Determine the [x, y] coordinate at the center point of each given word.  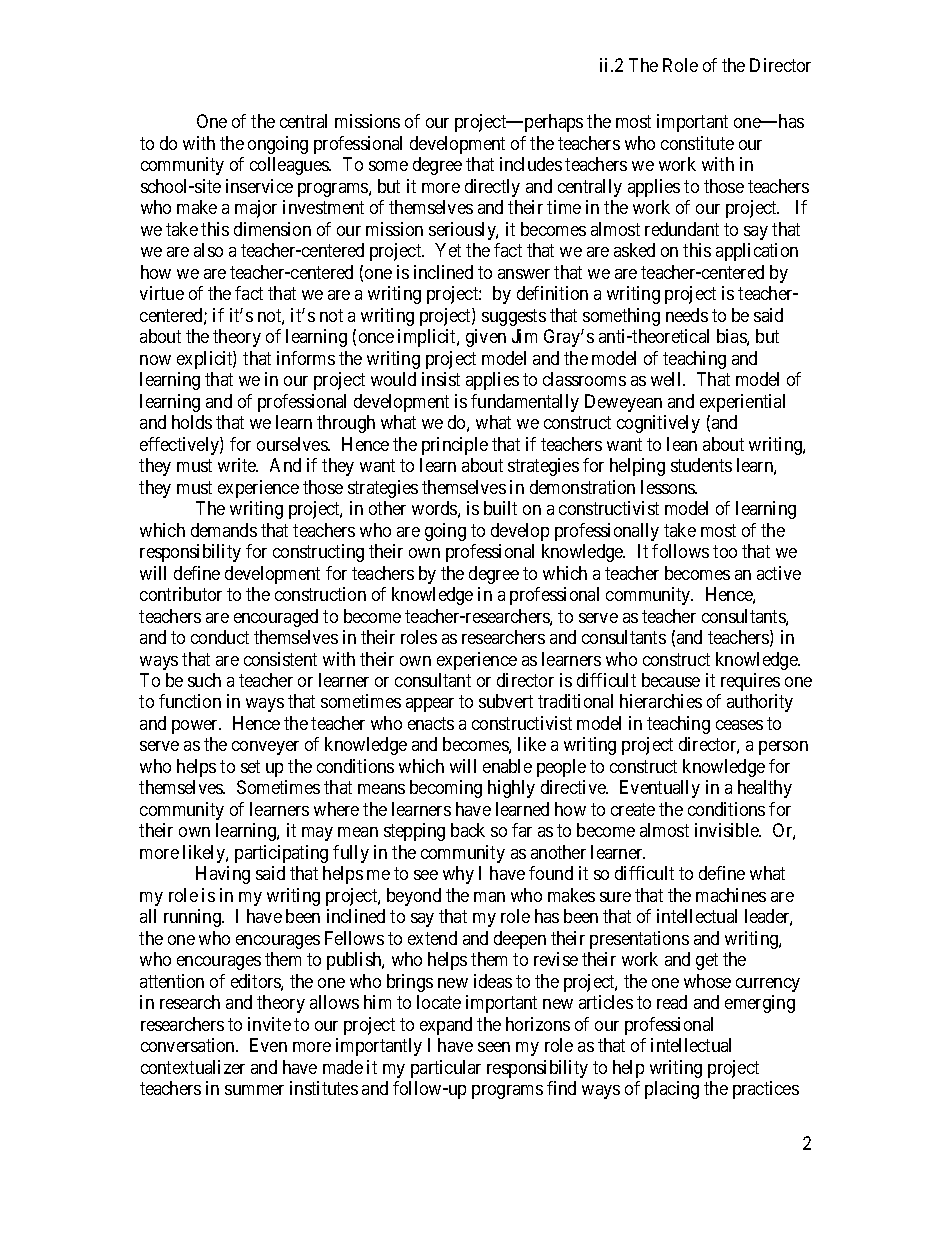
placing [672, 1090]
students [701, 465]
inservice [259, 186]
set [250, 766]
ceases [739, 725]
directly [492, 188]
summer [254, 1090]
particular [446, 1069]
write [238, 465]
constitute [697, 143]
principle [455, 446]
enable [507, 766]
